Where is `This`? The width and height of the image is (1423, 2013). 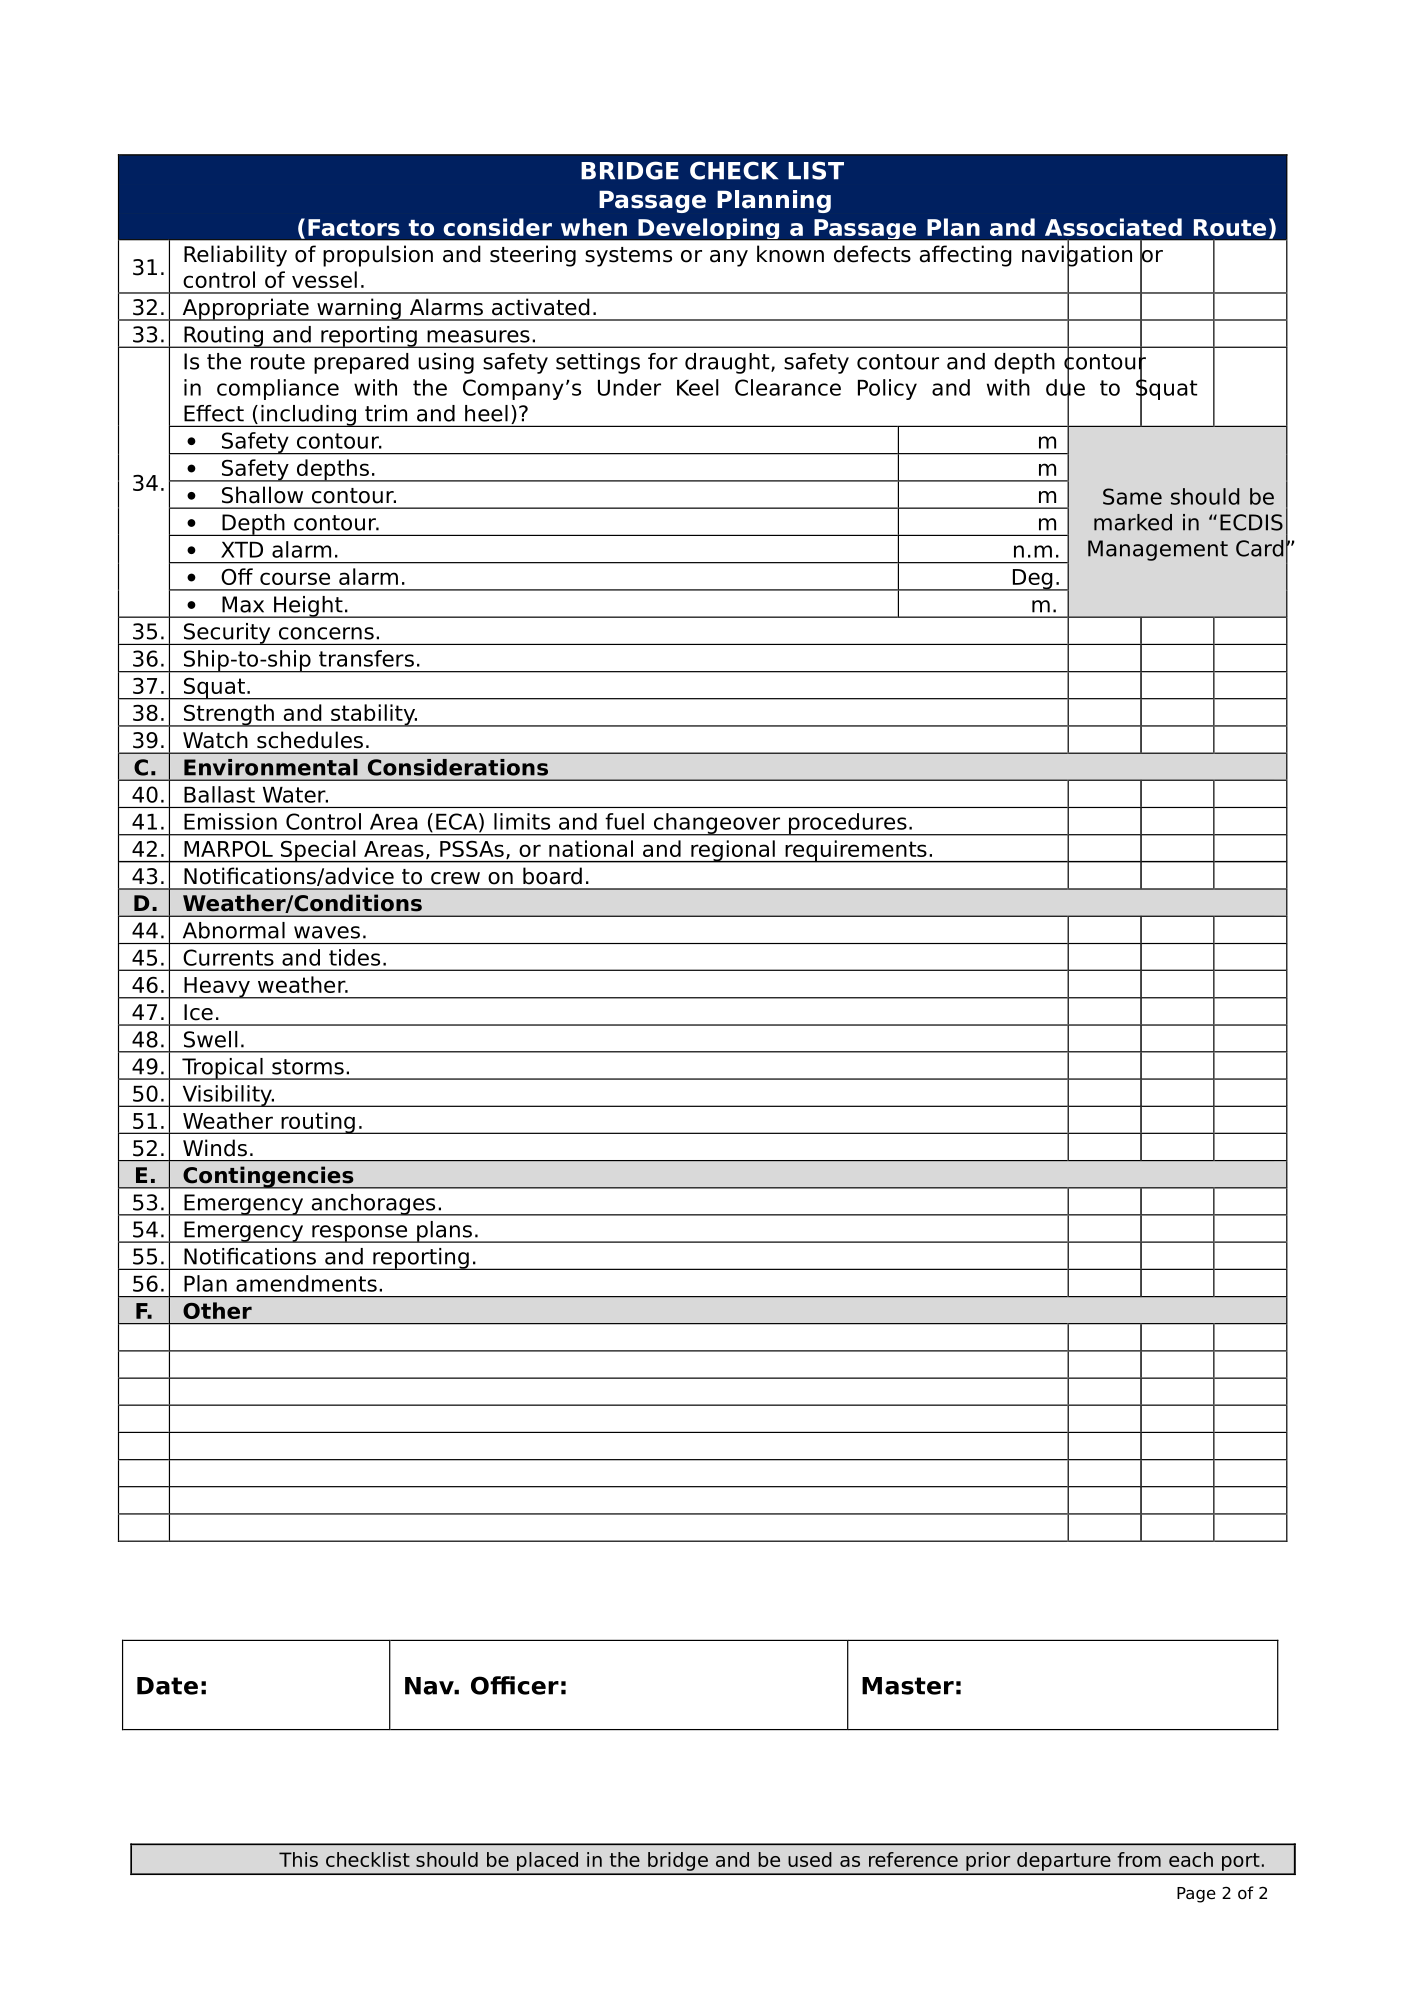
This is located at coordinates (298, 1859).
